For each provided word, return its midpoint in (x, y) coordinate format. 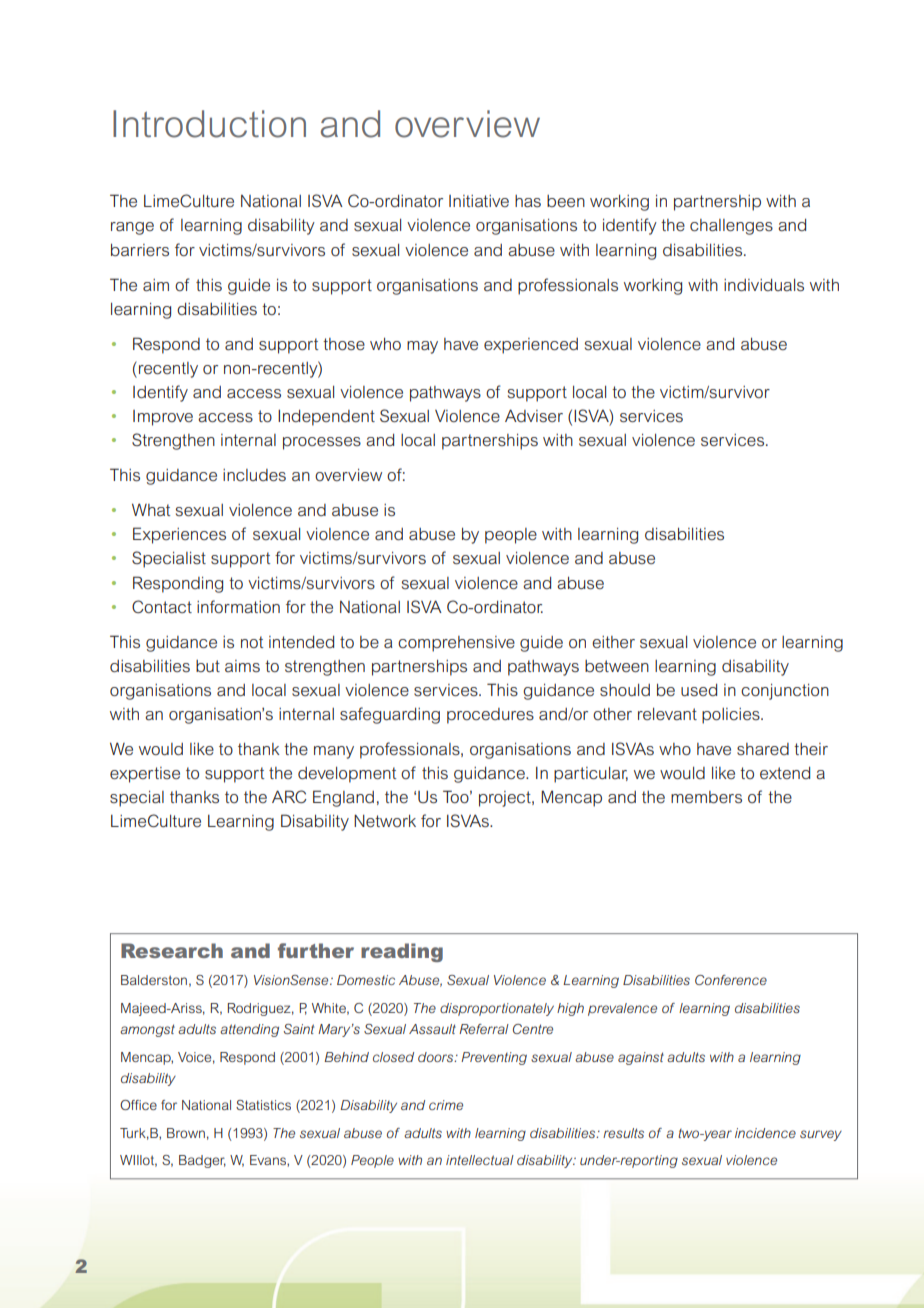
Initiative (479, 201)
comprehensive (456, 644)
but (208, 666)
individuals (764, 285)
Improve (163, 418)
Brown (186, 1133)
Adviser (534, 415)
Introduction (209, 124)
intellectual (480, 1160)
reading (402, 952)
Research (172, 950)
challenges (731, 227)
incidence (765, 1133)
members (706, 797)
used (699, 690)
